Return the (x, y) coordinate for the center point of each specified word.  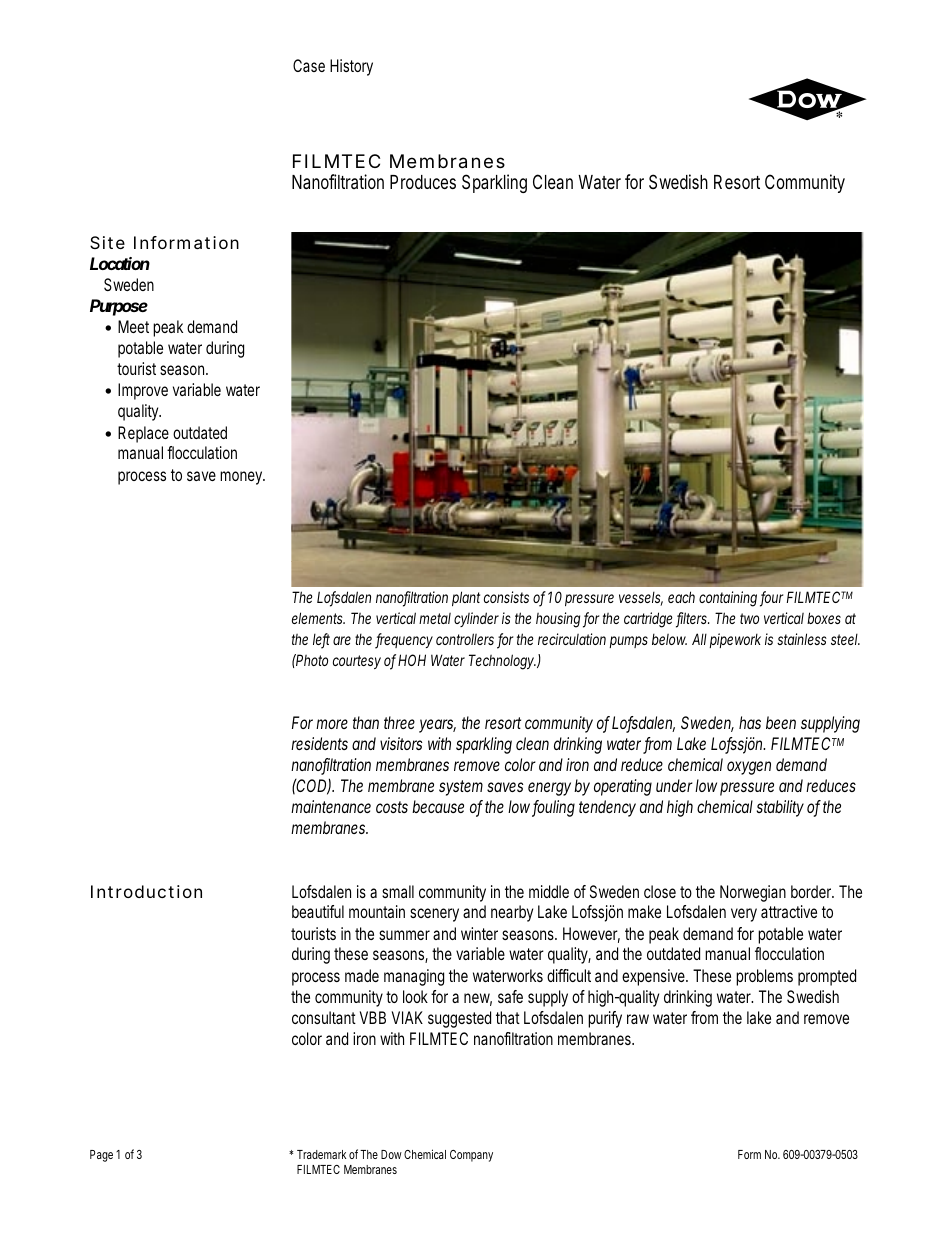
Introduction (146, 891)
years (437, 726)
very (744, 915)
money (242, 478)
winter (479, 933)
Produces (423, 182)
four (771, 598)
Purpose (119, 307)
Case (309, 65)
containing (728, 599)
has (750, 722)
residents (319, 743)
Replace (143, 434)
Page (101, 1156)
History (351, 67)
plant (466, 598)
